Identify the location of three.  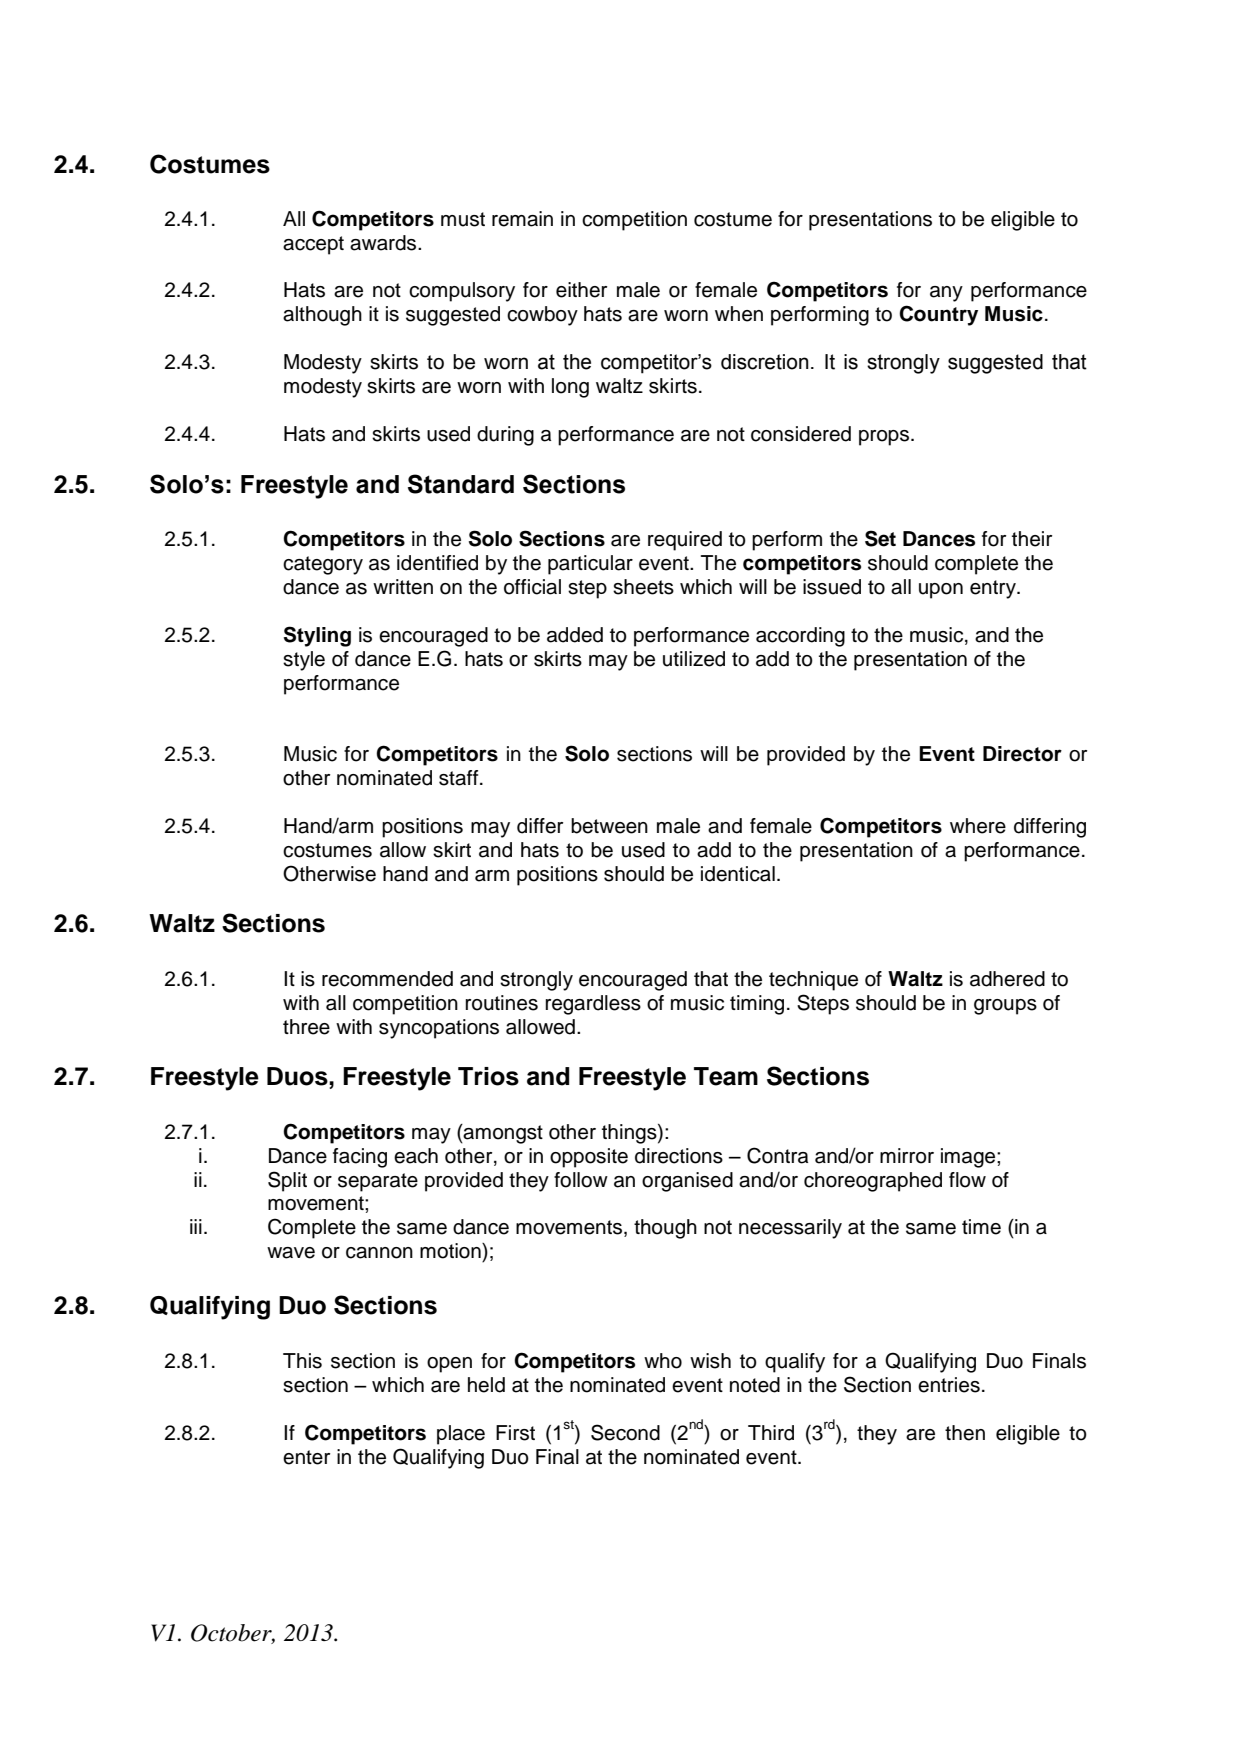
(306, 1027).
